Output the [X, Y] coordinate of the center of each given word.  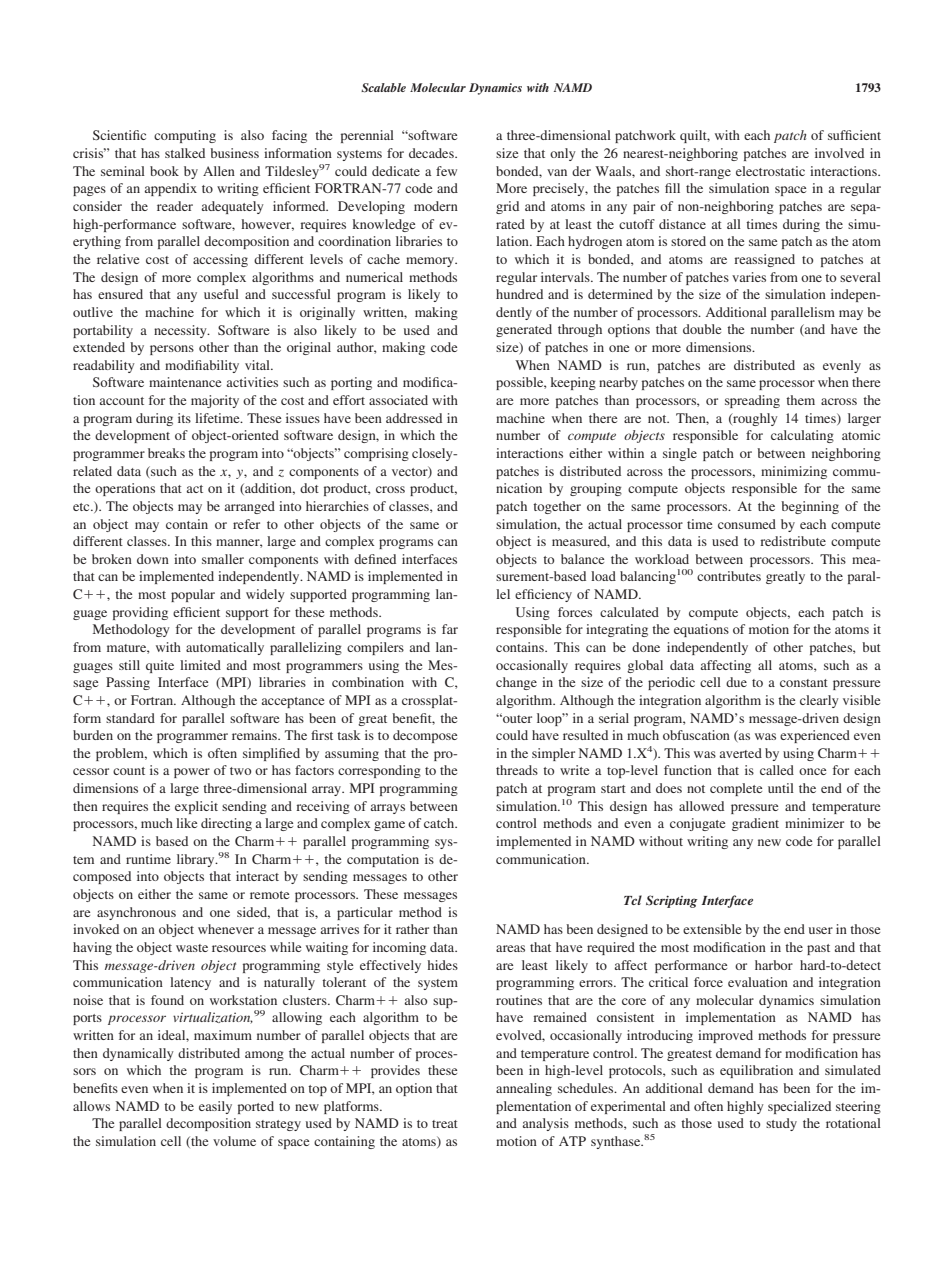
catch [440, 823]
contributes [729, 576]
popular [193, 595]
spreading [752, 401]
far [450, 629]
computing [185, 136]
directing [226, 824]
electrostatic [770, 171]
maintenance [185, 382]
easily [215, 1107]
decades [432, 153]
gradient [755, 824]
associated [398, 400]
